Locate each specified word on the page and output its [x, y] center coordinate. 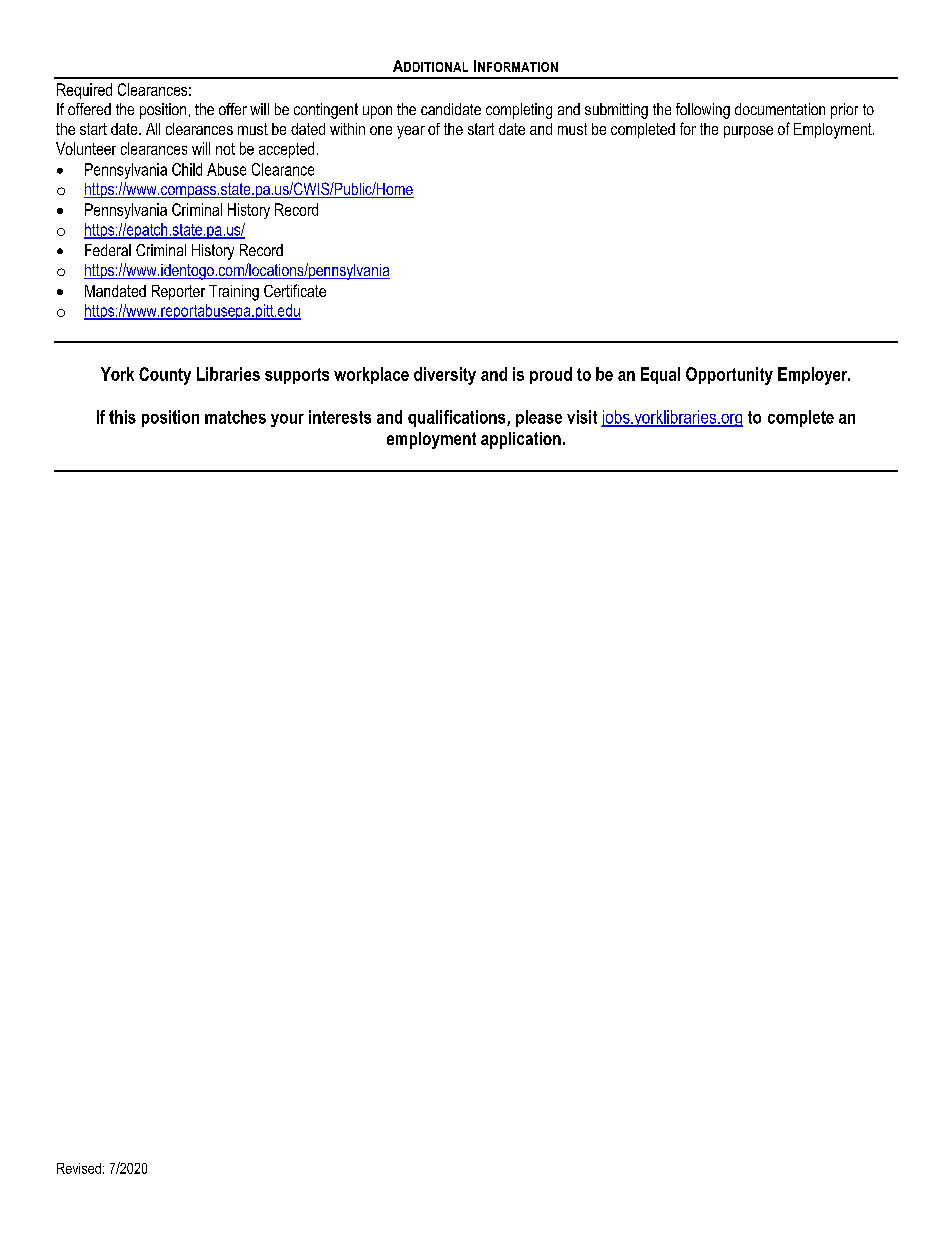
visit [582, 417]
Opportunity [729, 376]
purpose [748, 132]
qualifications [458, 418]
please [539, 418]
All [153, 129]
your [287, 420]
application [521, 440]
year [411, 132]
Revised [79, 1168]
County [165, 376]
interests [340, 417]
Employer [814, 376]
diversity [445, 376]
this [122, 417]
